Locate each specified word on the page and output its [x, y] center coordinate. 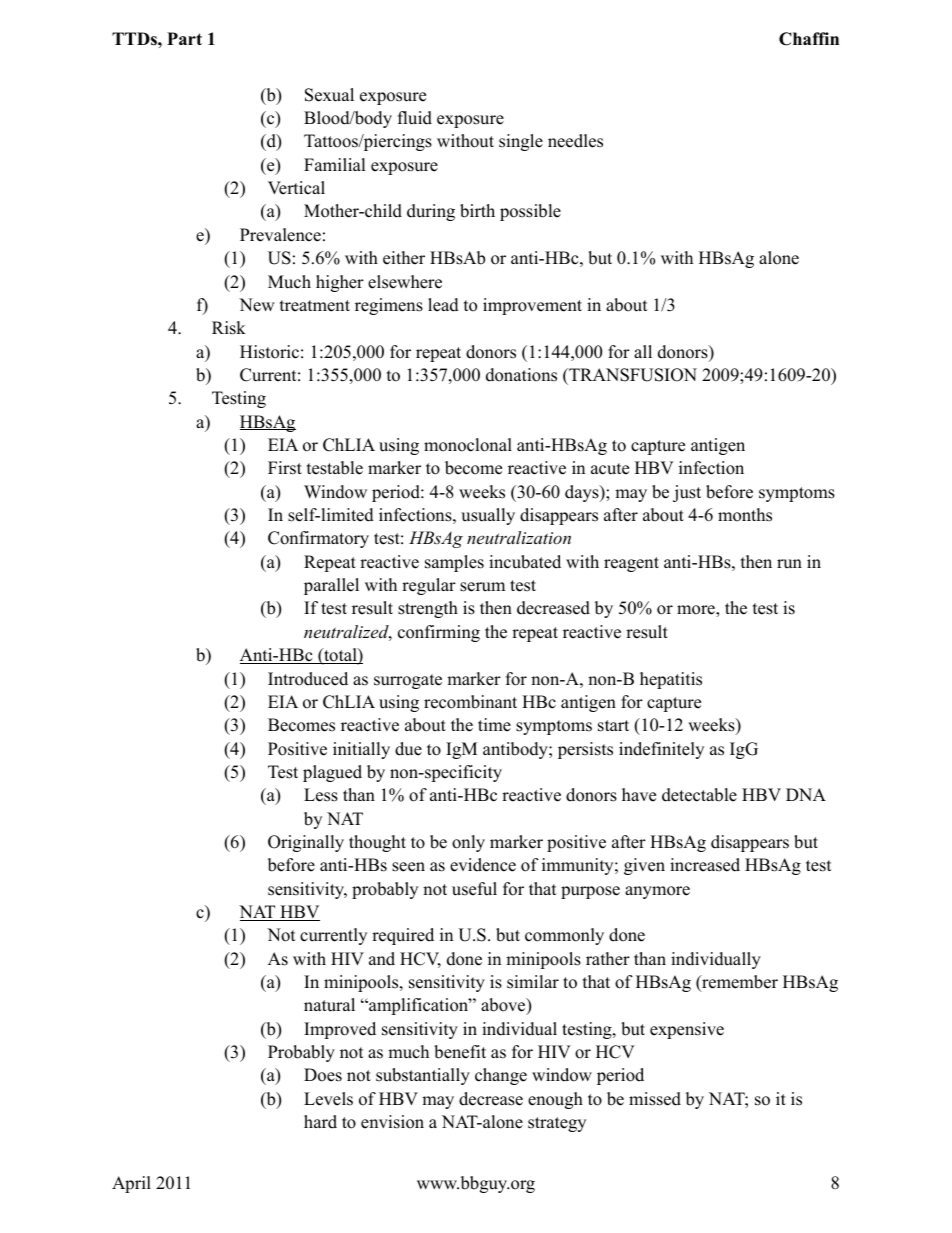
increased [705, 865]
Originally [306, 843]
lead [443, 305]
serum [482, 587]
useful [474, 889]
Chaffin [809, 39]
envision [392, 1122]
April [131, 1184]
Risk [229, 328]
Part [184, 38]
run [789, 564]
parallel [331, 586]
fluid [415, 118]
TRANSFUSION [632, 375]
